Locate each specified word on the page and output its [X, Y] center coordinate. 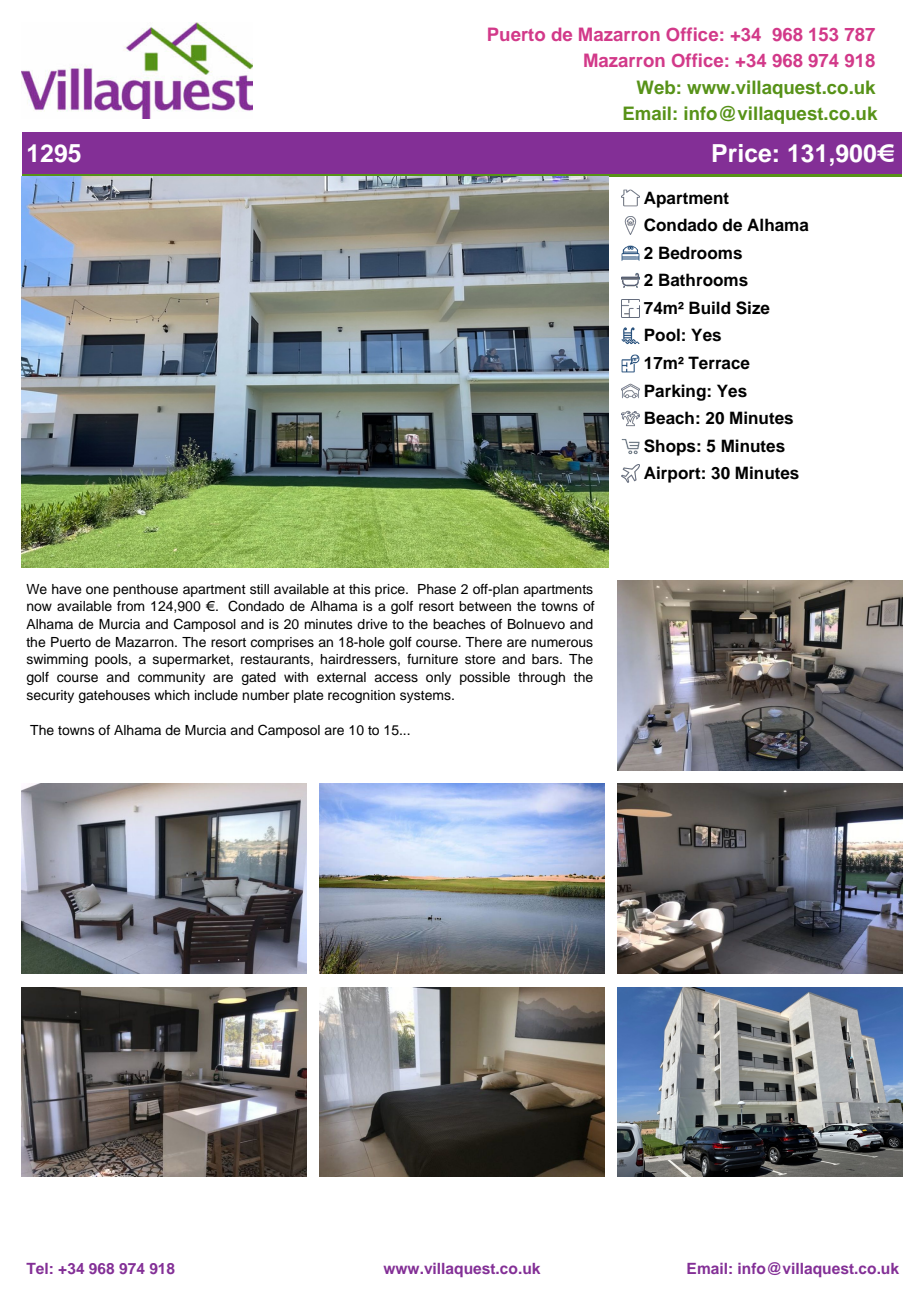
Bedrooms [700, 253]
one [97, 590]
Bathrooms [703, 280]
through [541, 678]
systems [426, 697]
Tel [37, 1268]
